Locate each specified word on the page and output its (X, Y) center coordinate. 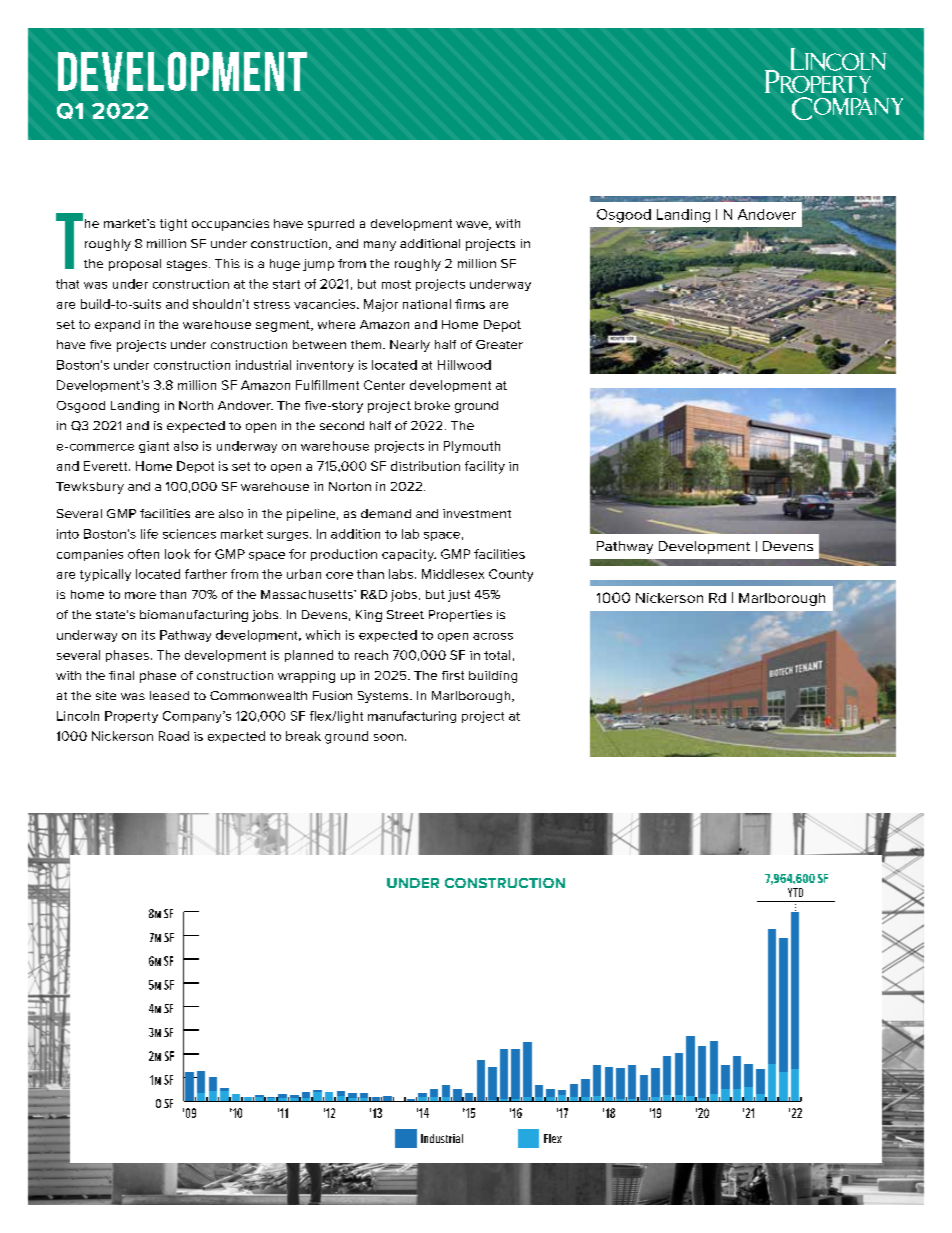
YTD (795, 892)
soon (388, 737)
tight (173, 225)
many (380, 246)
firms (470, 304)
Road (174, 736)
